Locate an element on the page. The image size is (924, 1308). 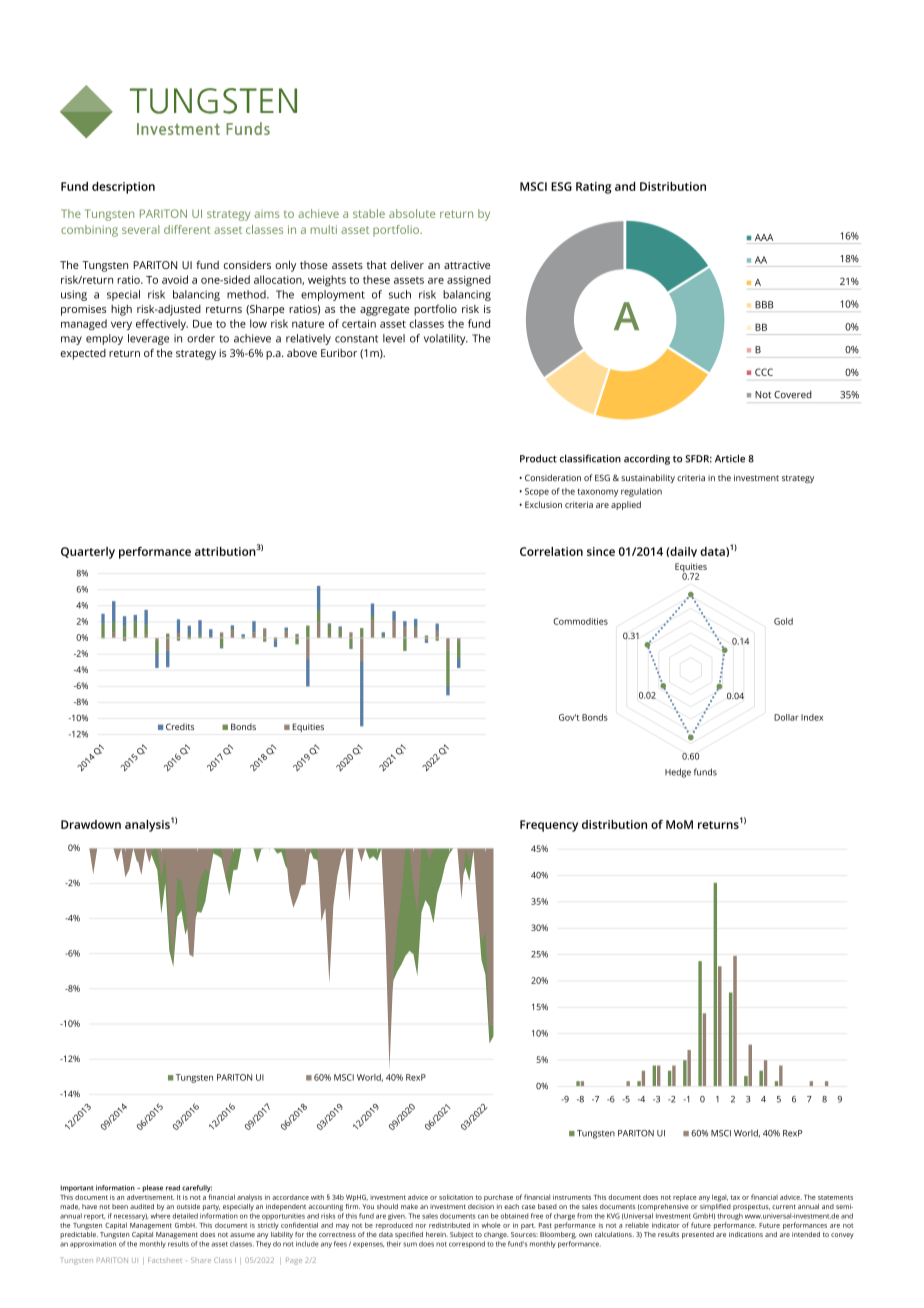
Hedge is located at coordinates (678, 773).
